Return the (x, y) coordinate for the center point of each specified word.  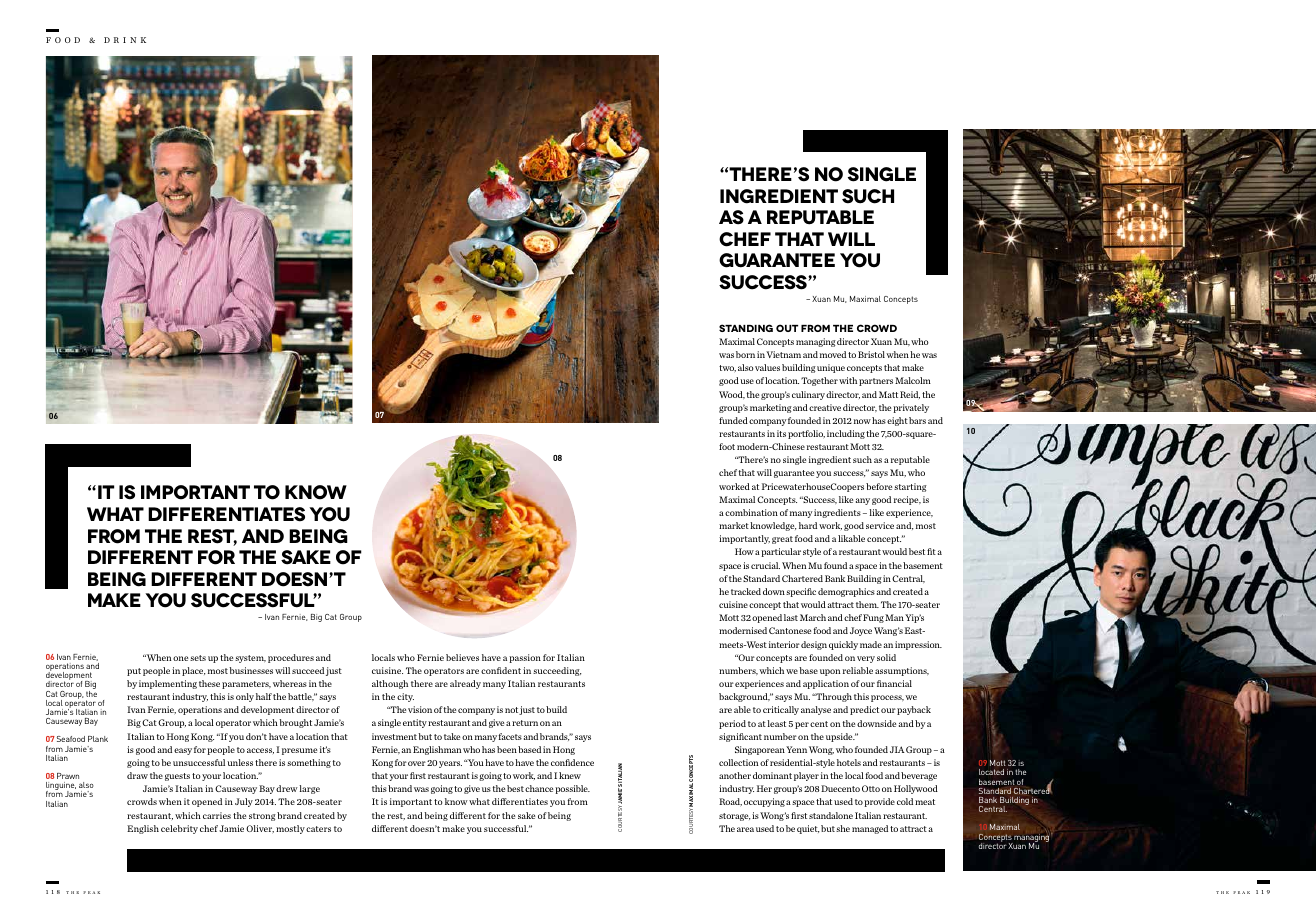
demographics (846, 592)
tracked (746, 591)
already (465, 684)
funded (733, 420)
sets (198, 658)
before (879, 486)
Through (833, 697)
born (745, 354)
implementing (168, 684)
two (727, 368)
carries (217, 815)
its (781, 433)
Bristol (871, 354)
